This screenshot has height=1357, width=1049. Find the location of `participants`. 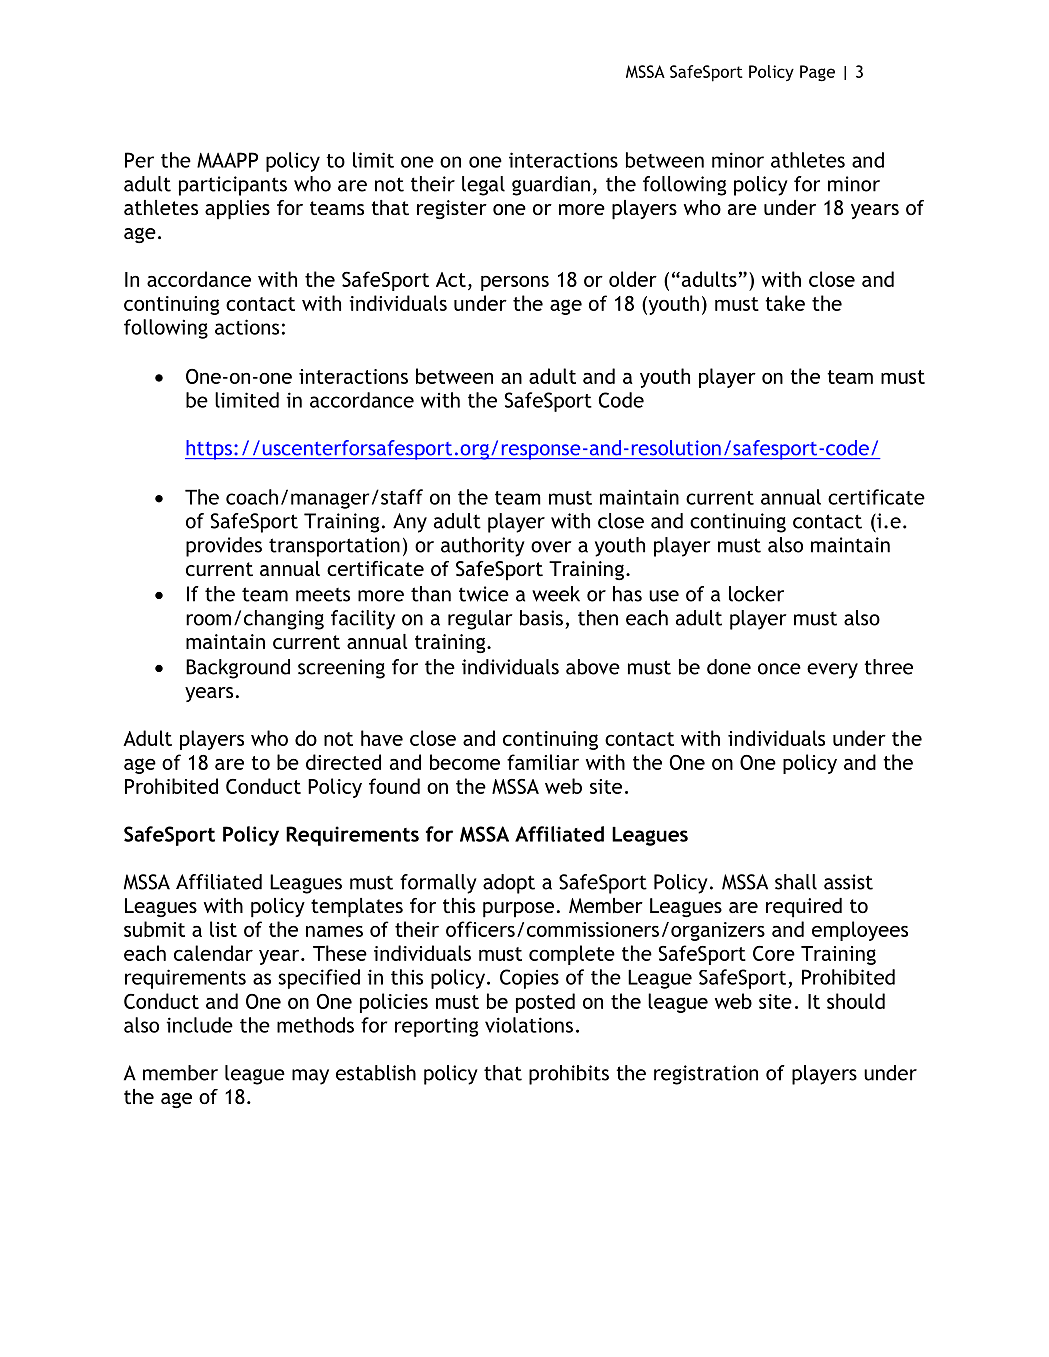

participants is located at coordinates (233, 186).
